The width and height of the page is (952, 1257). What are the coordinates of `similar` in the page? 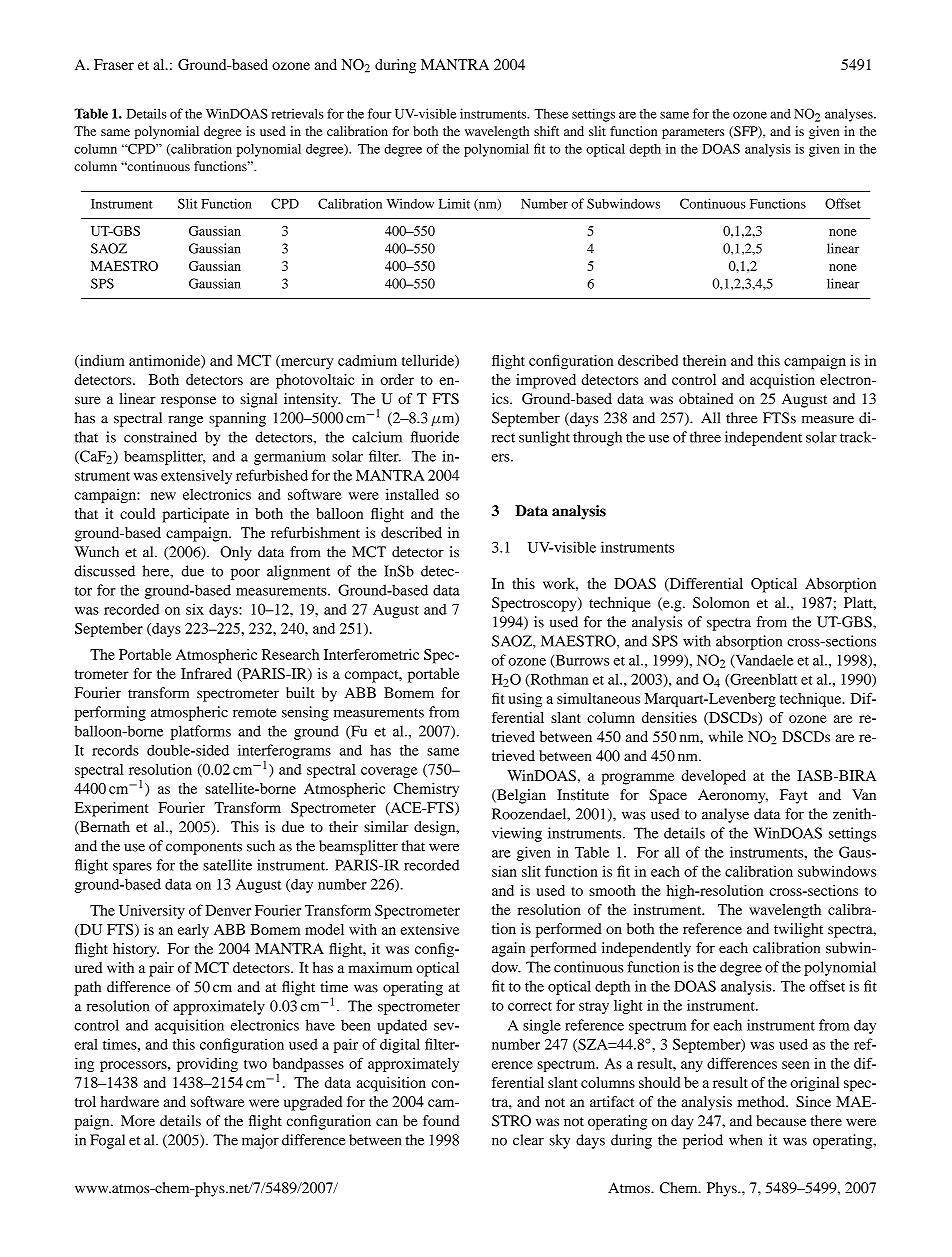 It's located at (386, 826).
